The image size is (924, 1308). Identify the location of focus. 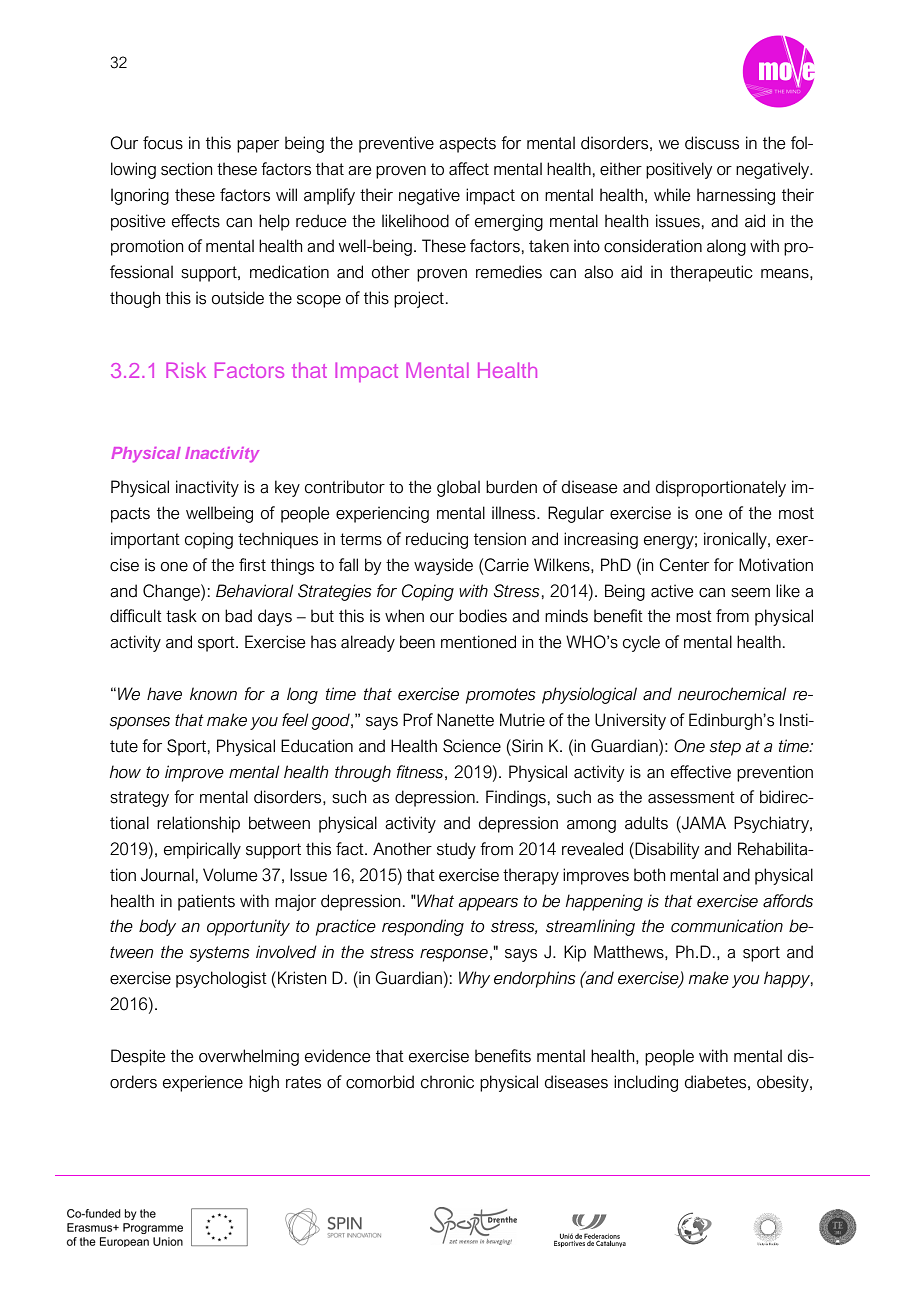
(163, 143).
